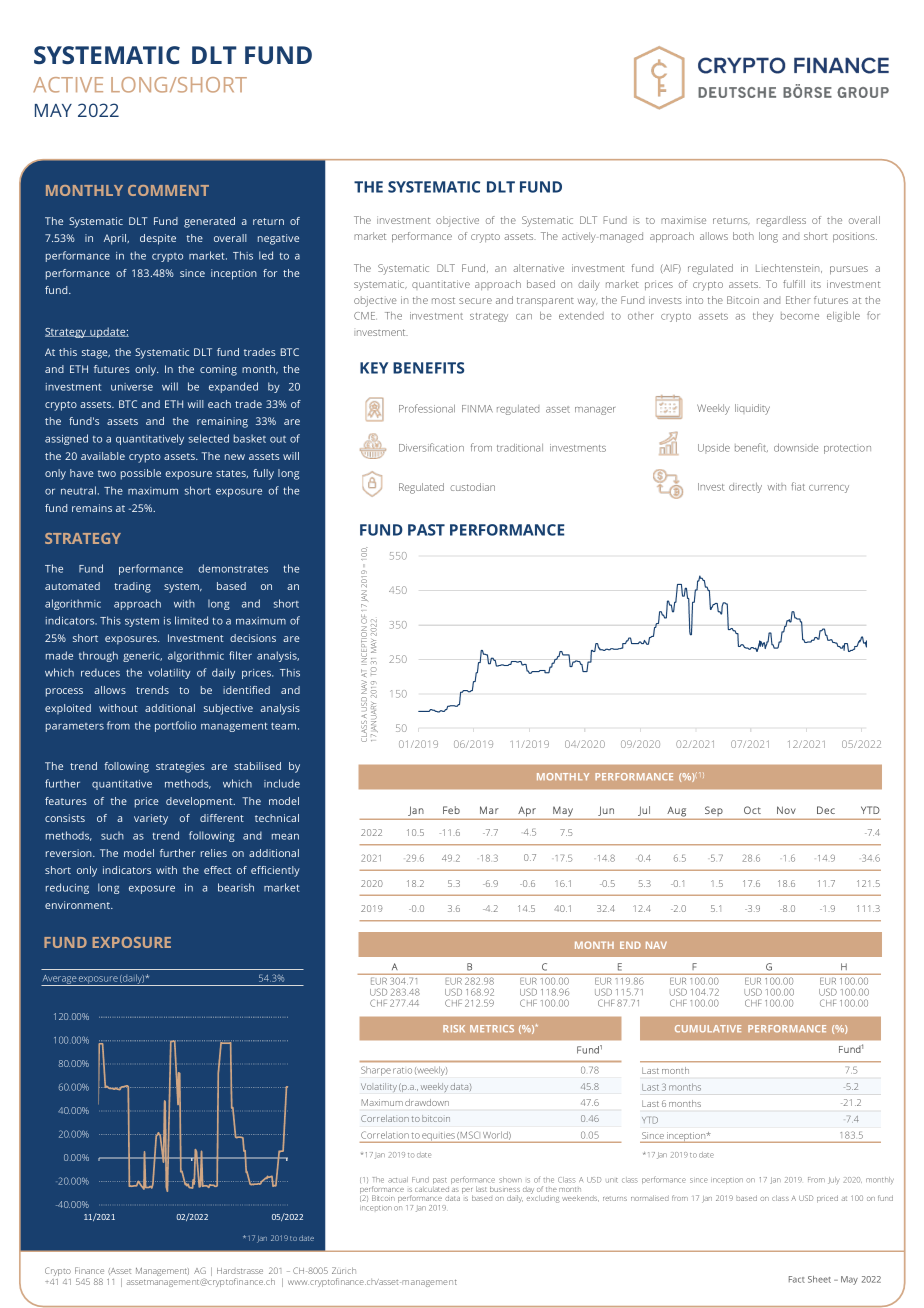  Describe the element at coordinates (432, 1189) in the screenshot. I see `calculated` at that location.
